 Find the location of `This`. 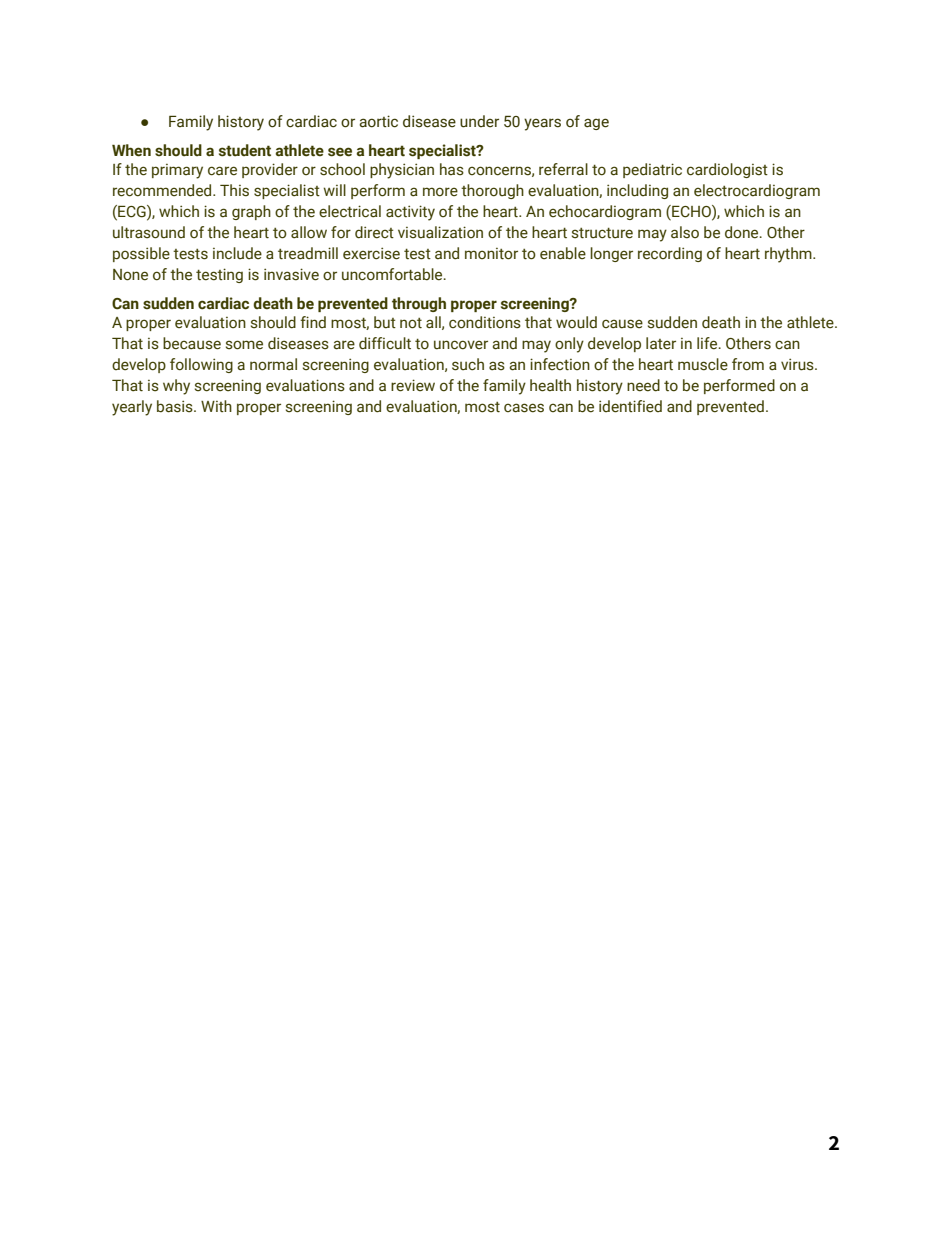

This is located at coordinates (234, 190).
